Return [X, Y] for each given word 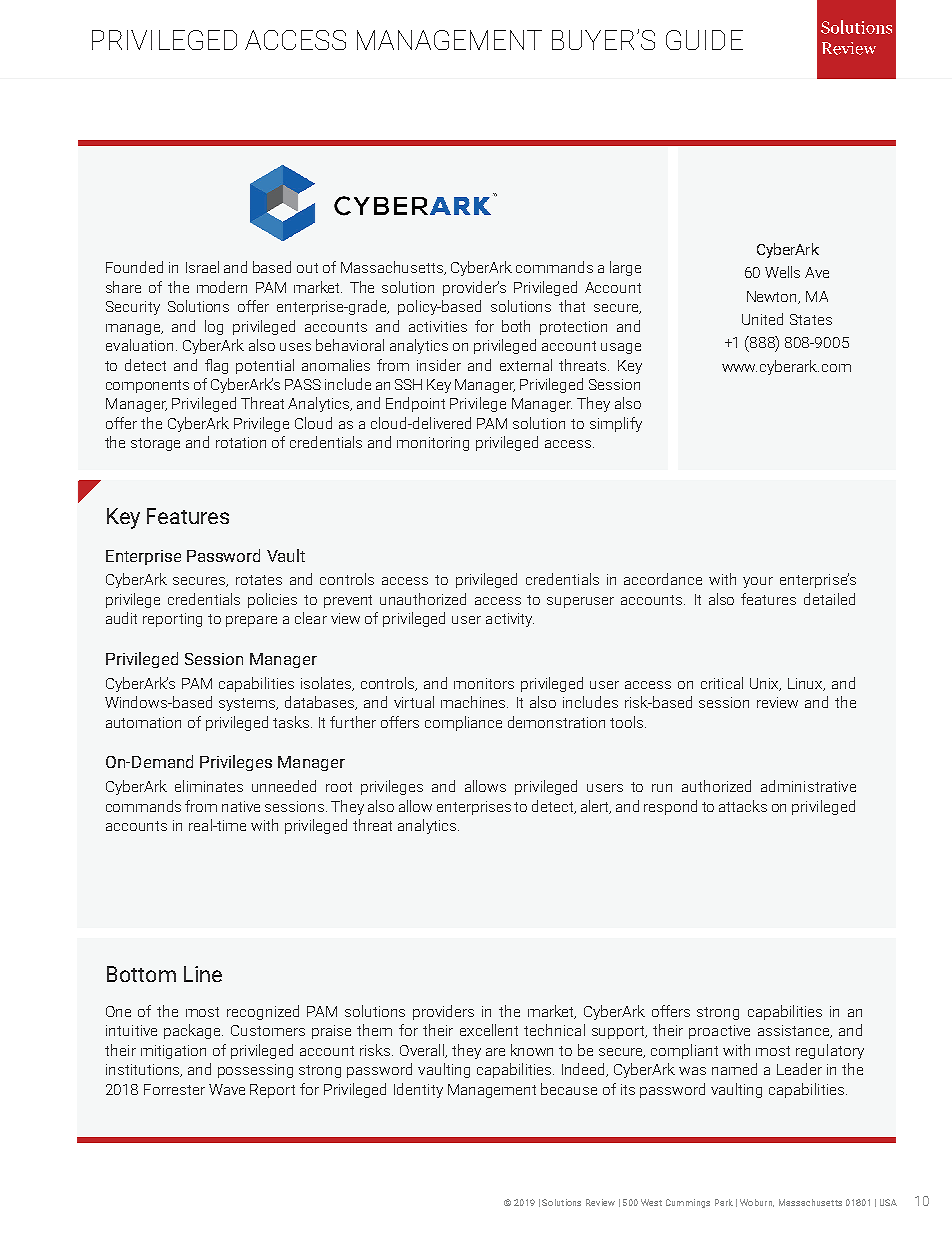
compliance [463, 723]
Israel [202, 267]
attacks [743, 806]
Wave [227, 1089]
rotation [241, 442]
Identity [418, 1090]
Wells [782, 272]
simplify [616, 424]
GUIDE [704, 40]
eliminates [209, 786]
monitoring [433, 444]
